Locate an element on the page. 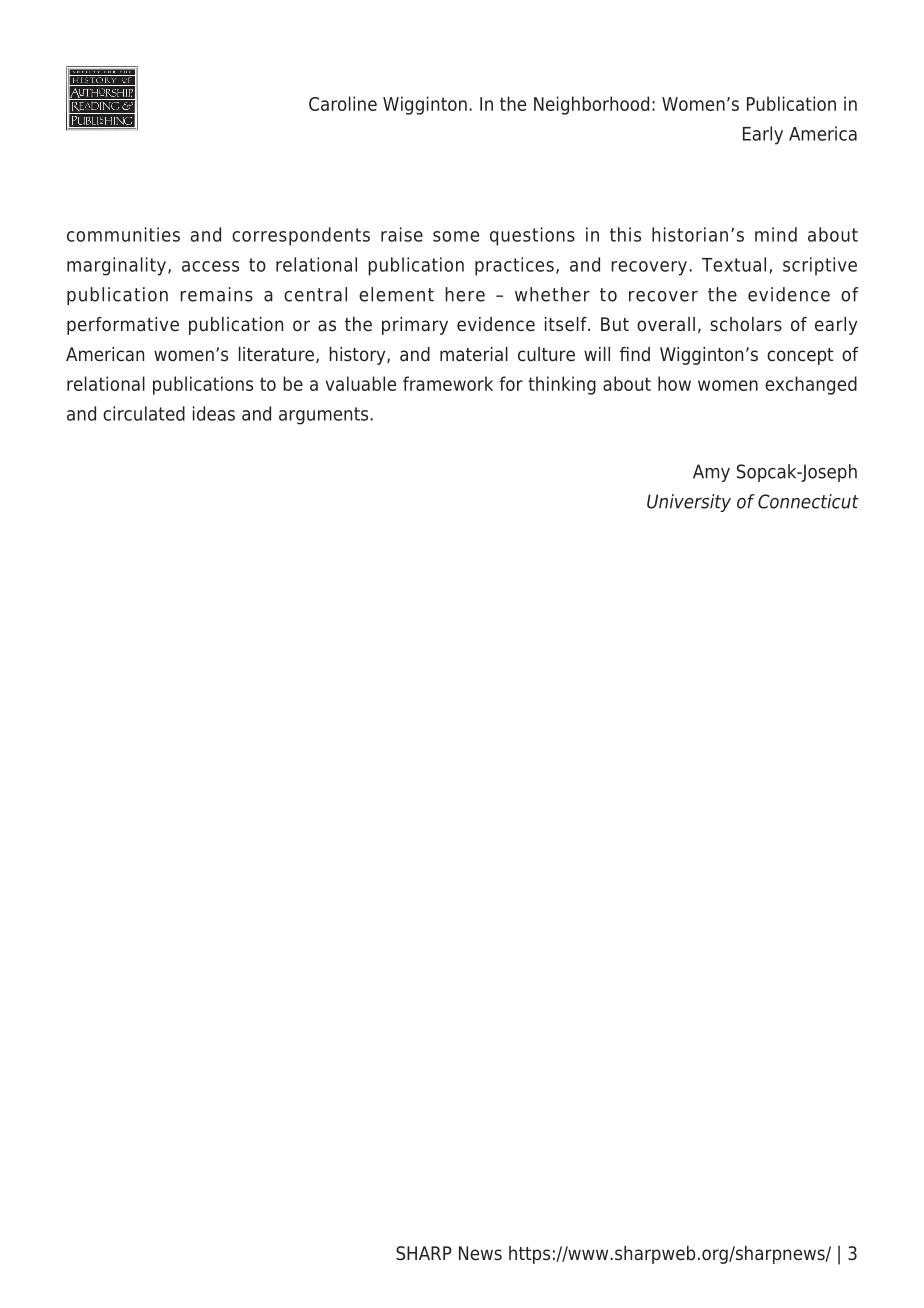 This image has width=924, height=1308. mind is located at coordinates (776, 234).
